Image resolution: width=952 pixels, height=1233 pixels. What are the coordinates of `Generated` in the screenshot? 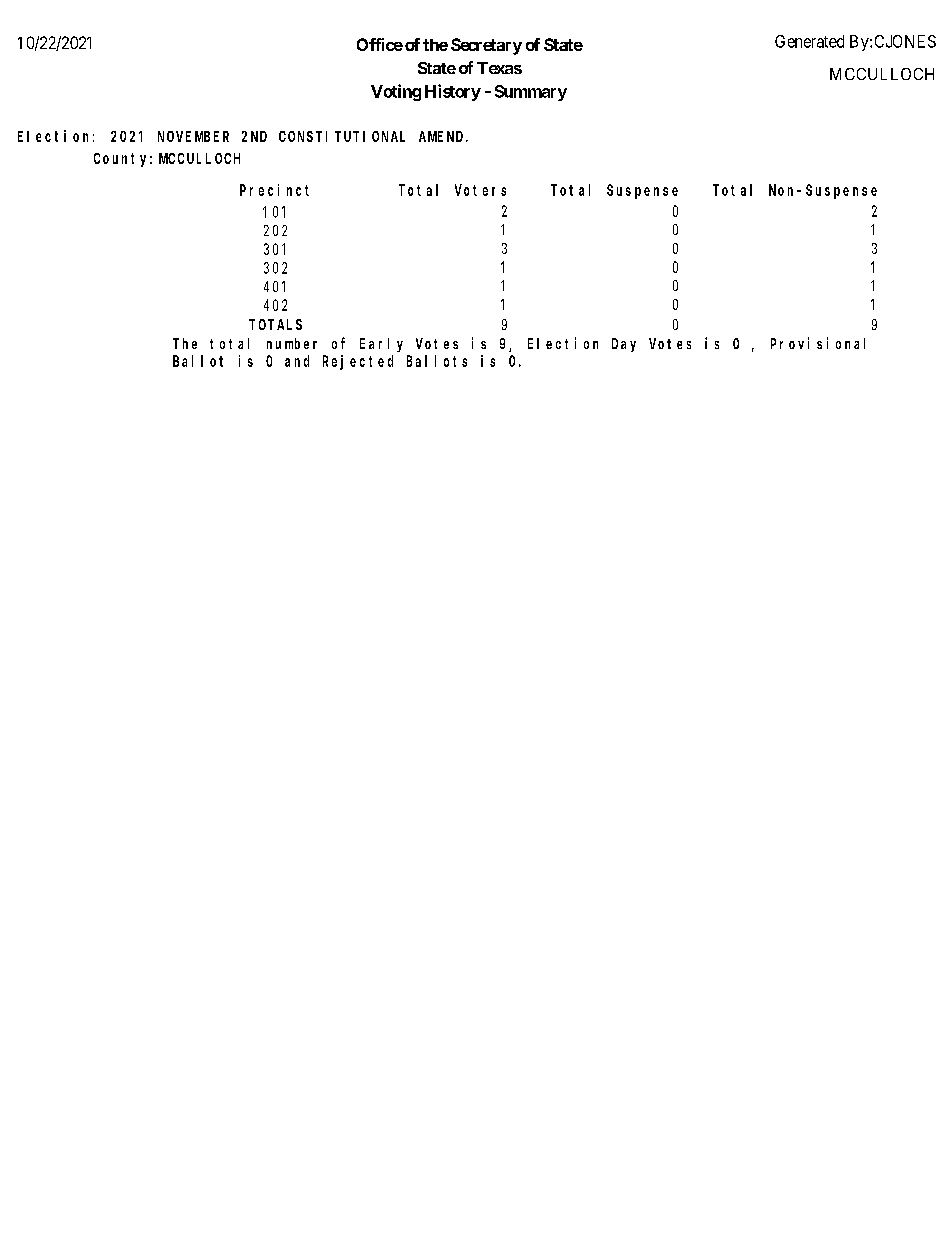 It's located at (809, 41).
